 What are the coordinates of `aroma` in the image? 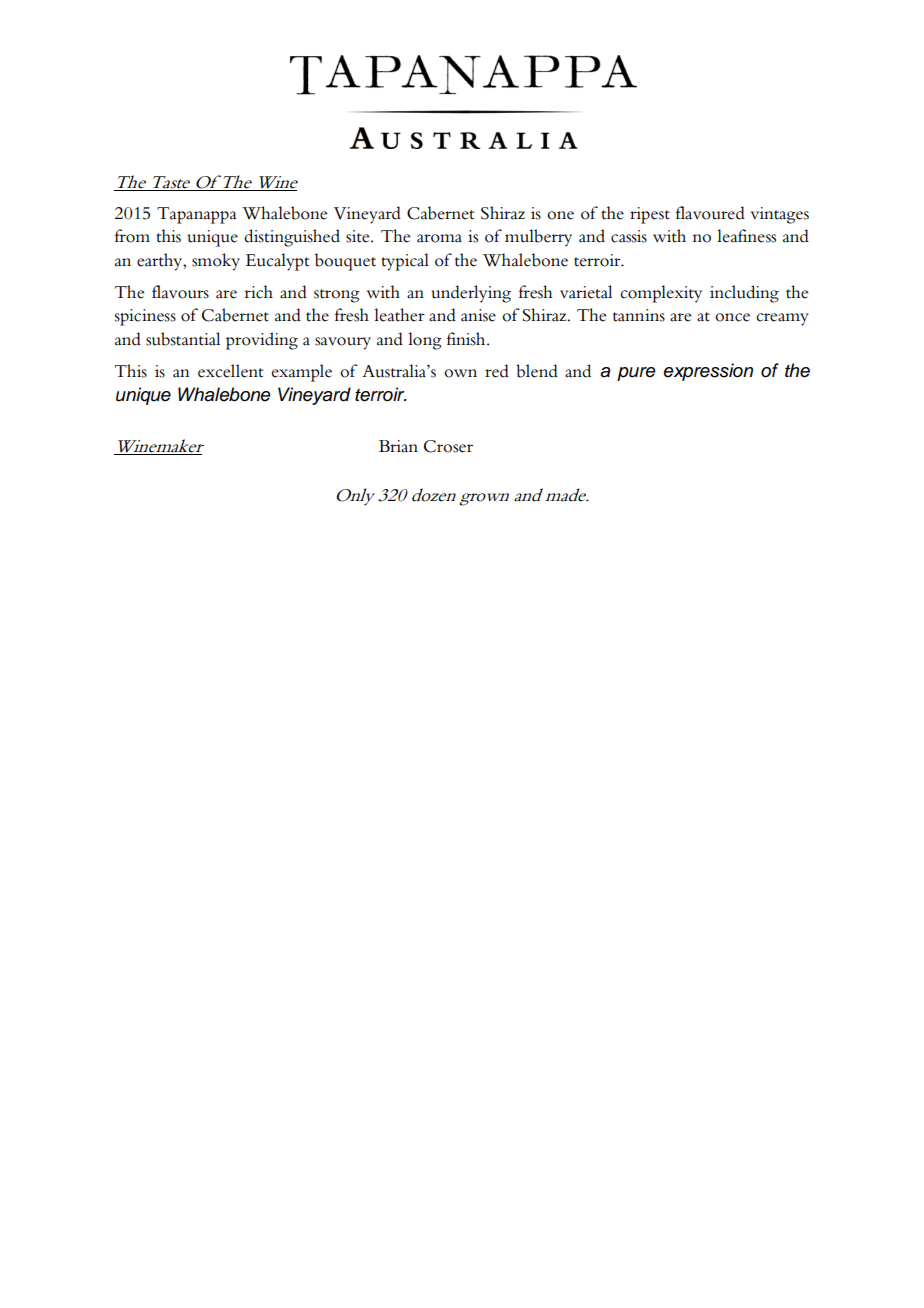 It's located at (439, 238).
